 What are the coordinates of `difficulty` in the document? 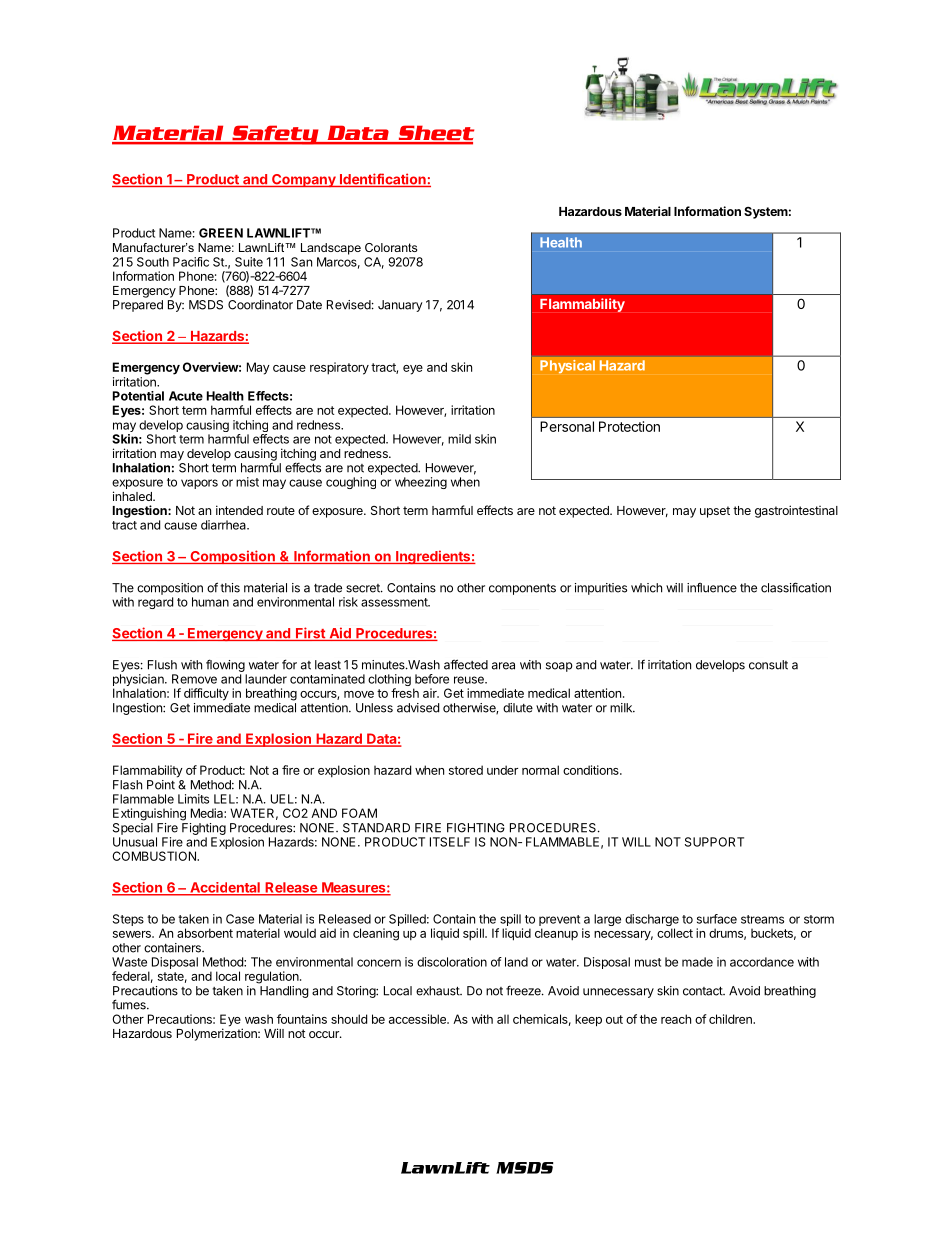 It's located at (206, 694).
